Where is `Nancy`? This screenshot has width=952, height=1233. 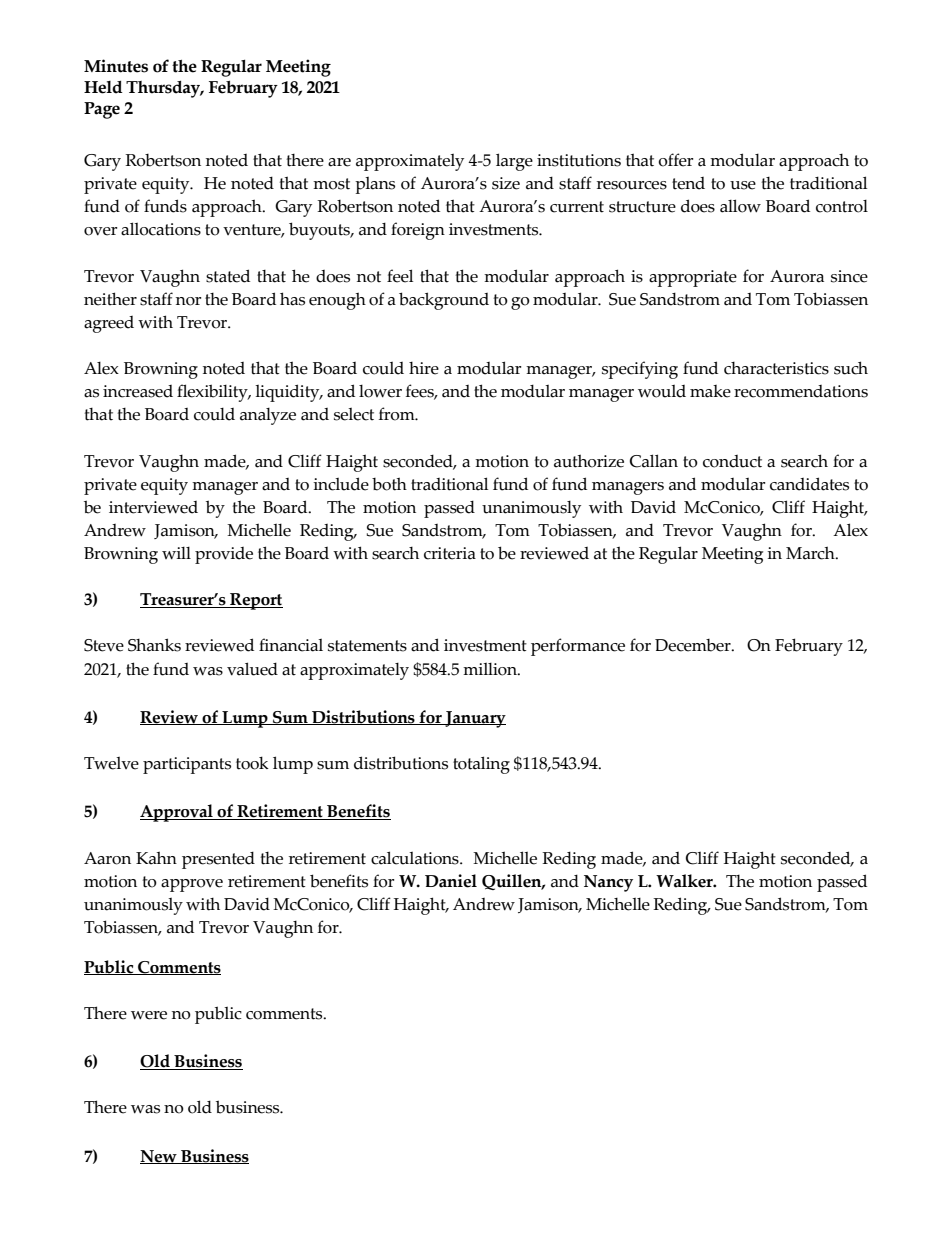
Nancy is located at coordinates (608, 883).
